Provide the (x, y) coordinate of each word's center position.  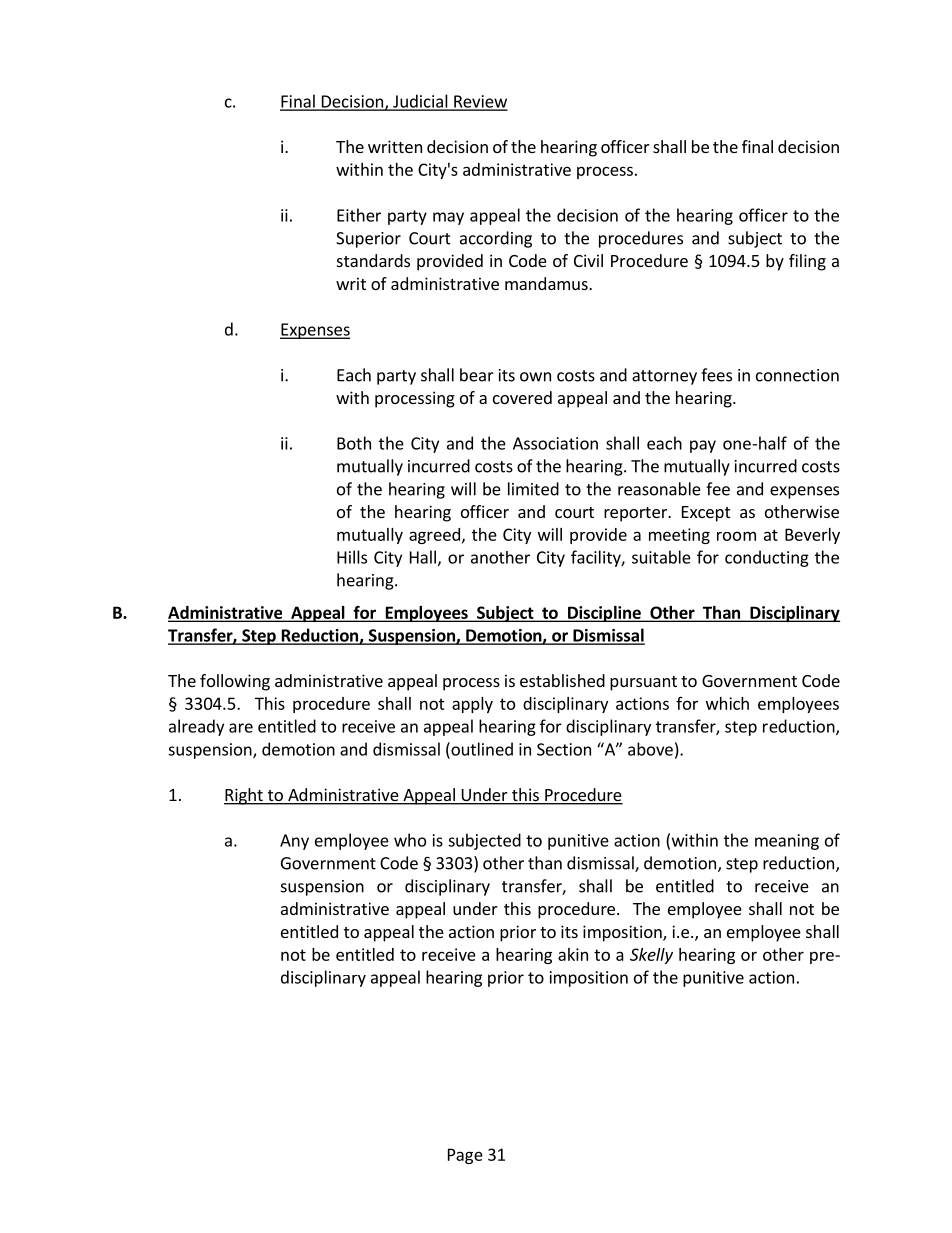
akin (573, 954)
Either (359, 215)
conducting (767, 558)
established (562, 680)
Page (465, 1156)
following (235, 682)
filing (807, 262)
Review (480, 102)
